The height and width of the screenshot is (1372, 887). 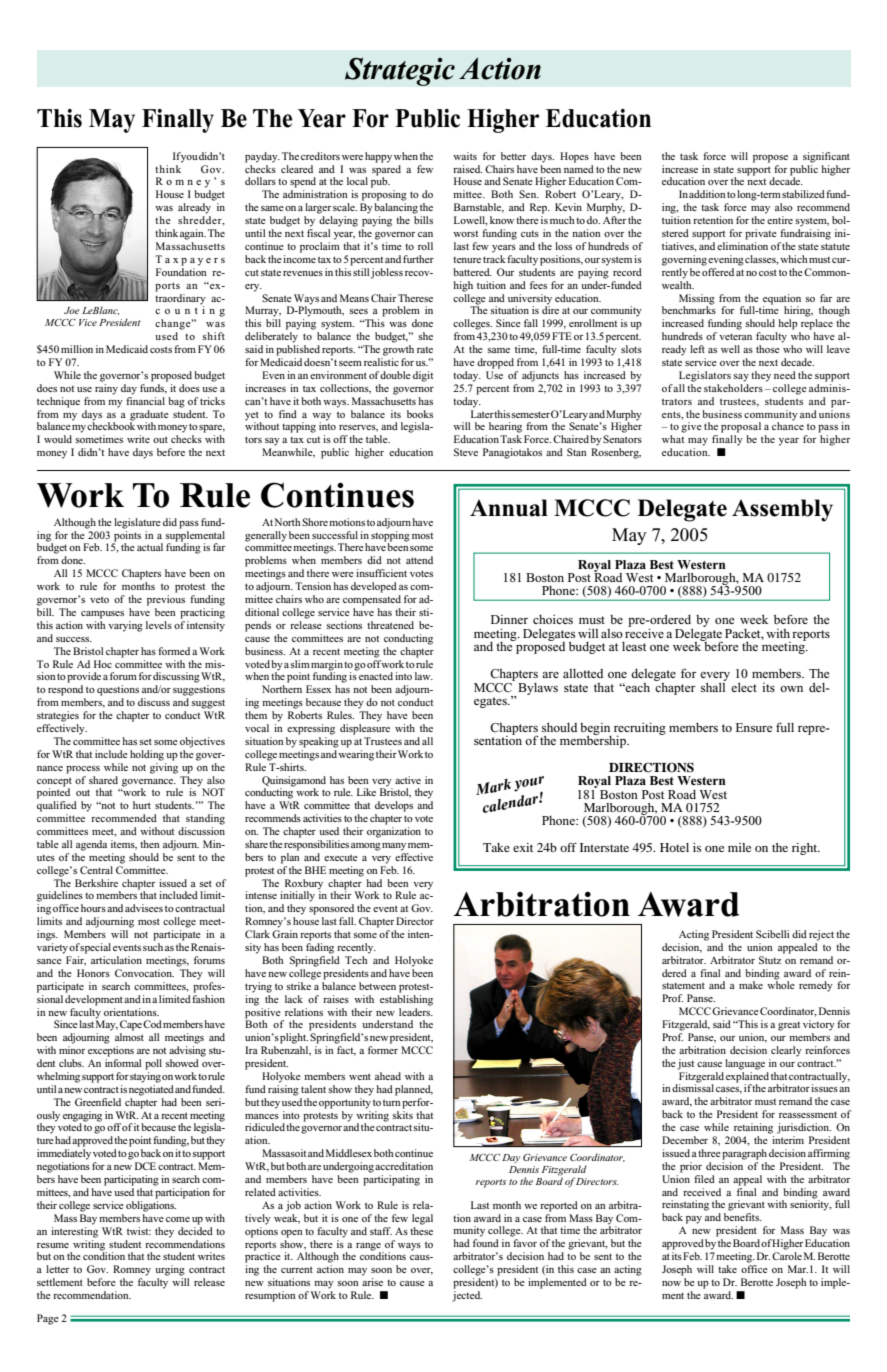 I want to click on holding, so click(x=147, y=755).
